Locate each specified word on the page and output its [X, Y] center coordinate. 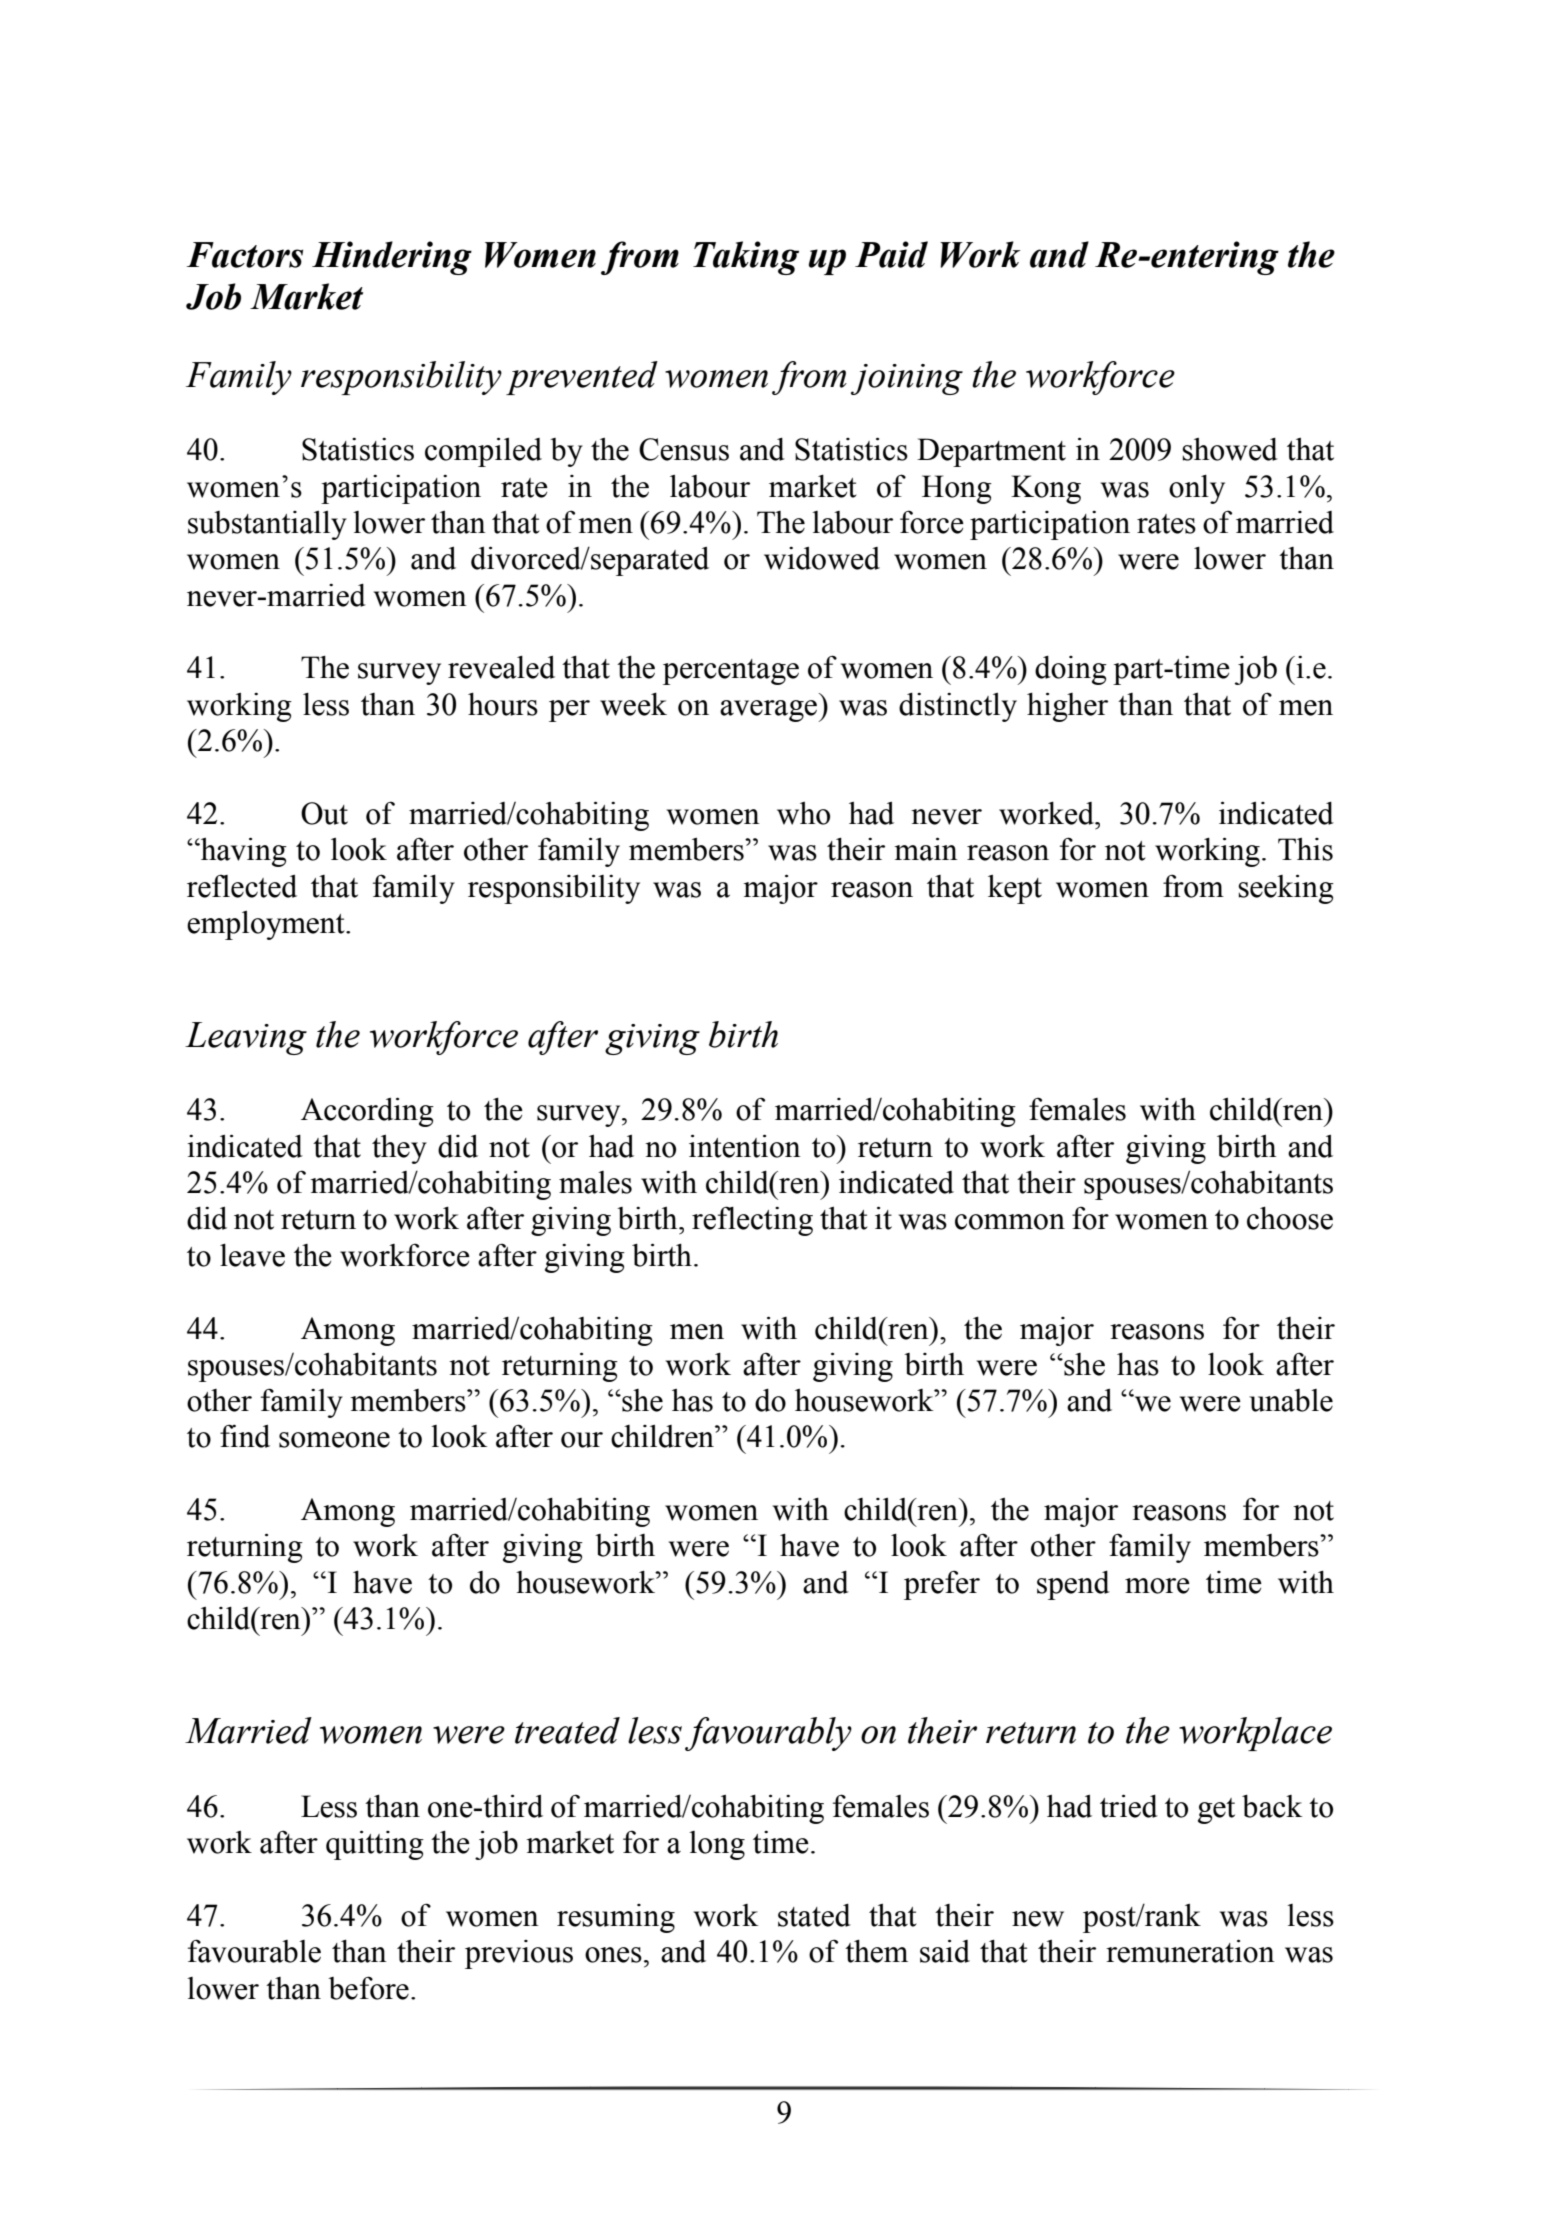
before [368, 1988]
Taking [746, 258]
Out [324, 813]
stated [814, 1915]
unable [1291, 1400]
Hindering [392, 258]
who [803, 813]
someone [334, 1440]
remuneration [1190, 1951]
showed [1230, 449]
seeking [1286, 889]
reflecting [752, 1221]
